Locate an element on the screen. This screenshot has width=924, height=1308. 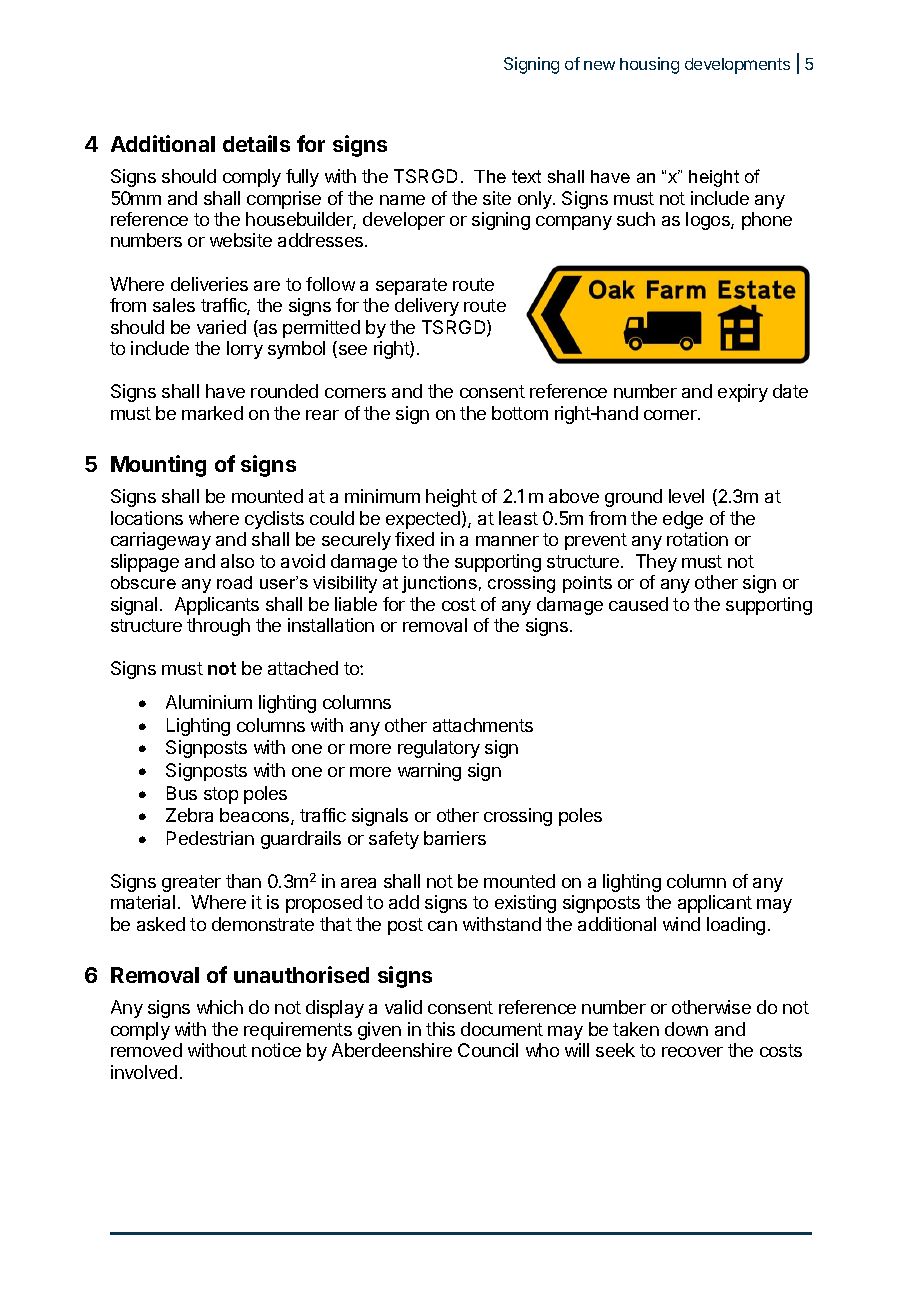
recover is located at coordinates (692, 1052).
